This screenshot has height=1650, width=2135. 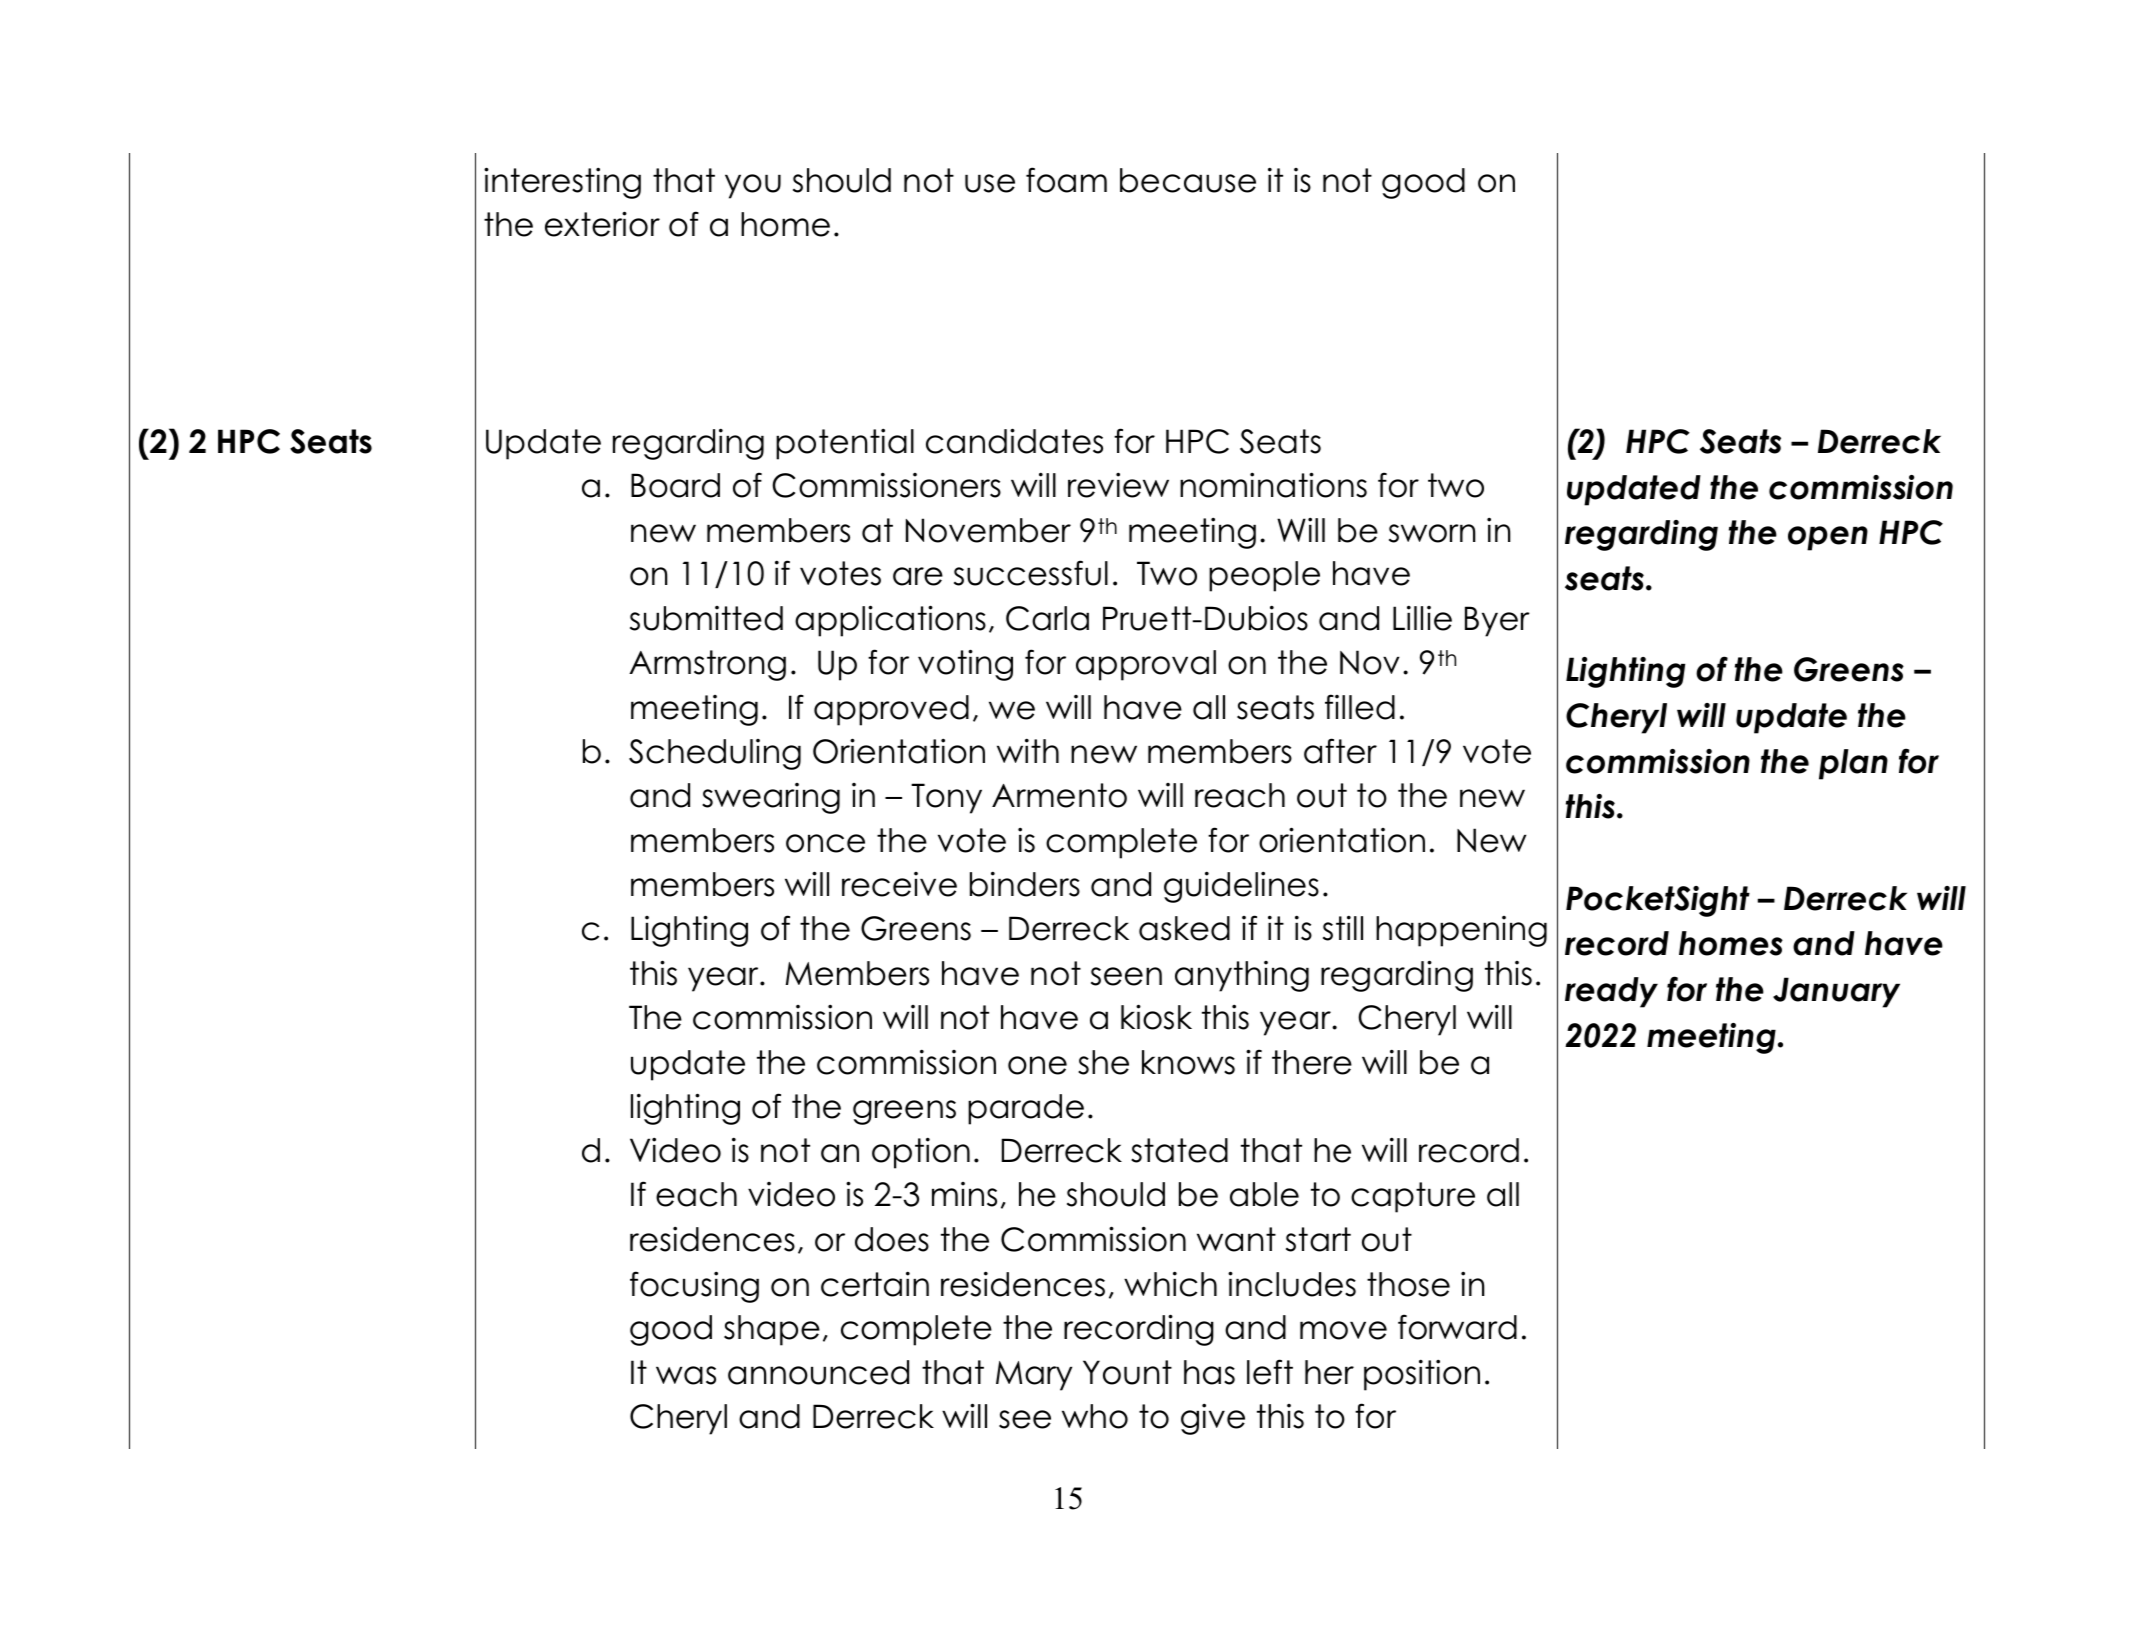 What do you see at coordinates (1209, 1372) in the screenshot?
I see `has` at bounding box center [1209, 1372].
